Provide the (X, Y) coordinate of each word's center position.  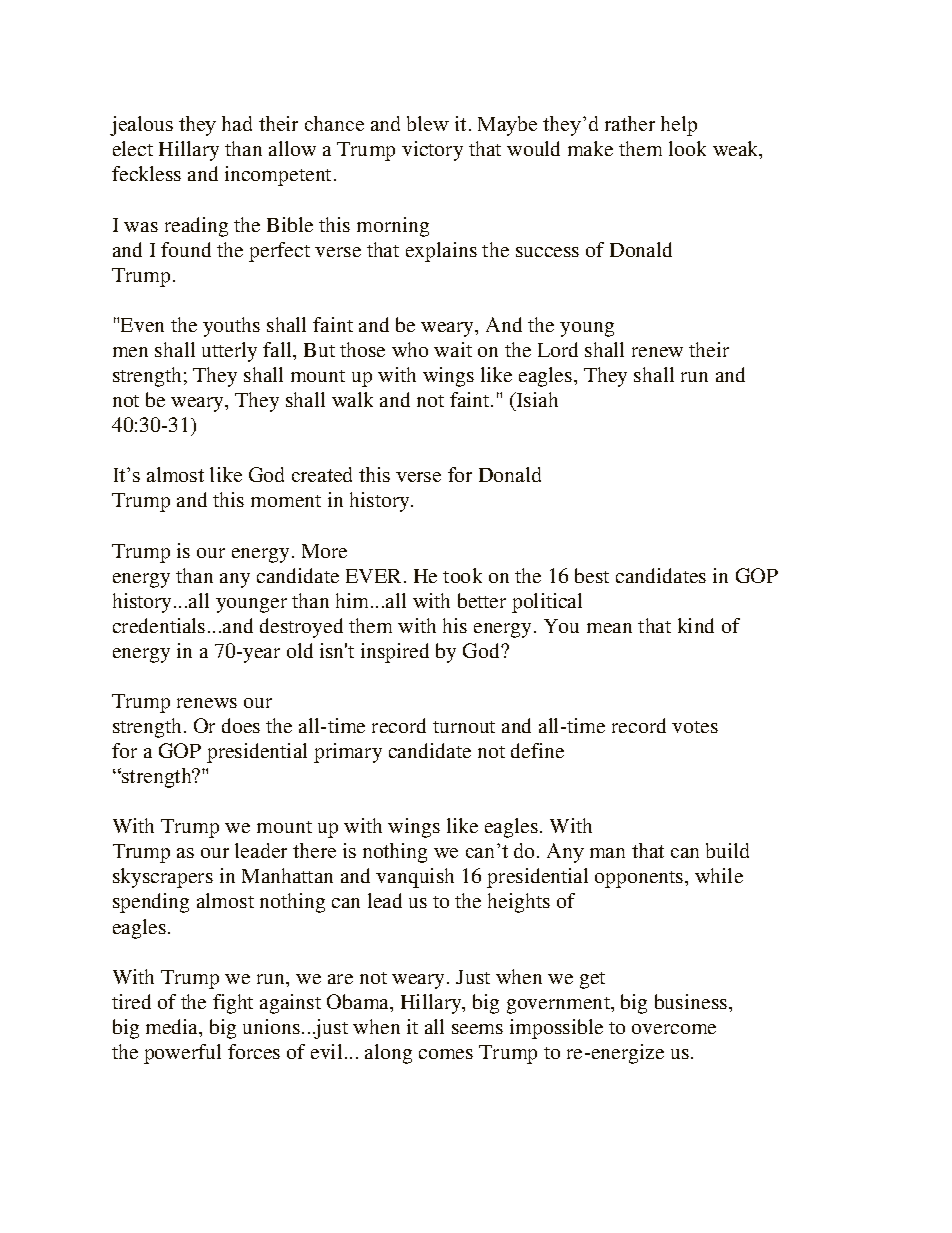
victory (432, 151)
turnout (464, 727)
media (173, 1028)
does (241, 725)
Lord (558, 349)
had (237, 123)
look (687, 148)
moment (286, 501)
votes (695, 727)
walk (352, 399)
